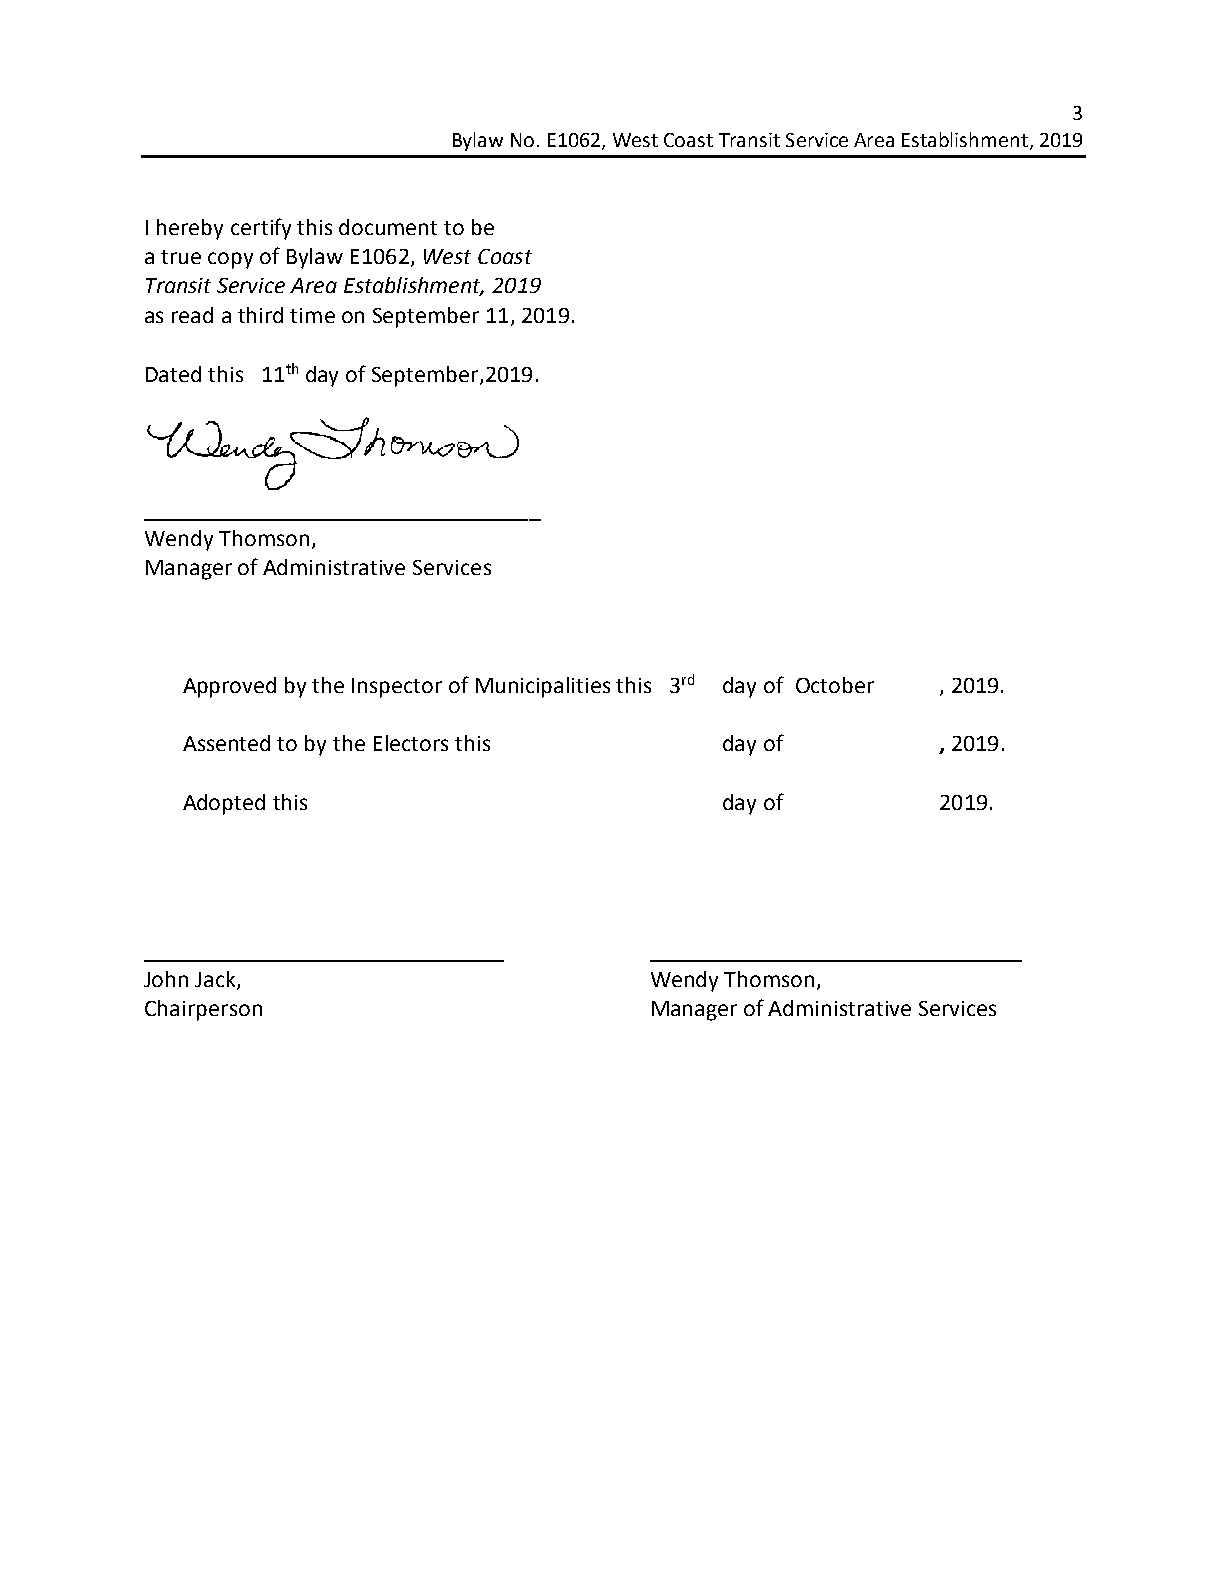  I want to click on document, so click(388, 227).
